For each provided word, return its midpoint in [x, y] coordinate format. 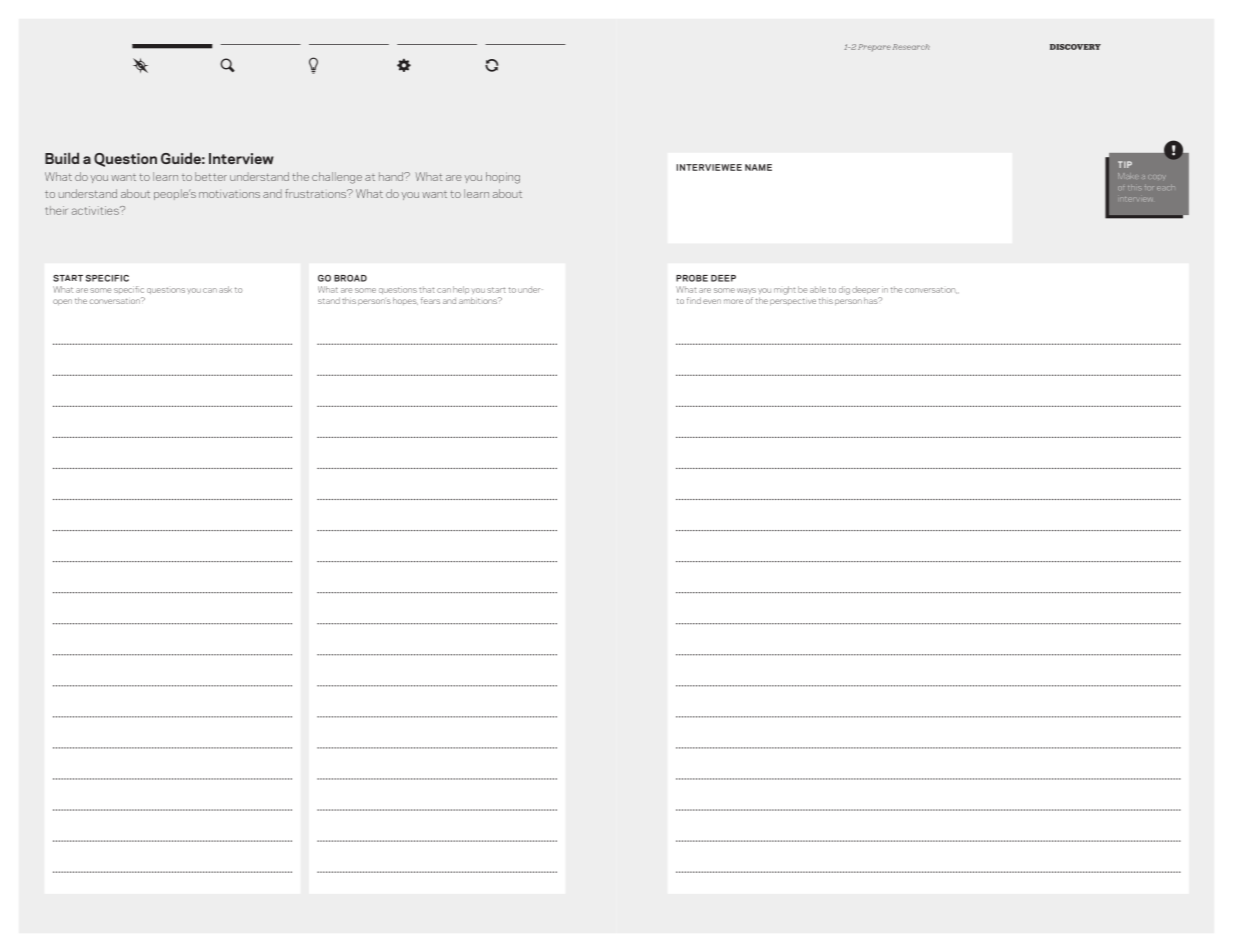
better [211, 176]
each [1166, 188]
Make [1128, 176]
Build [62, 158]
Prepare [874, 47]
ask [225, 289]
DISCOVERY [1075, 47]
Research [911, 47]
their [56, 210]
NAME [758, 167]
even [712, 301]
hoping [503, 178]
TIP [1125, 164]
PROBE [692, 278]
